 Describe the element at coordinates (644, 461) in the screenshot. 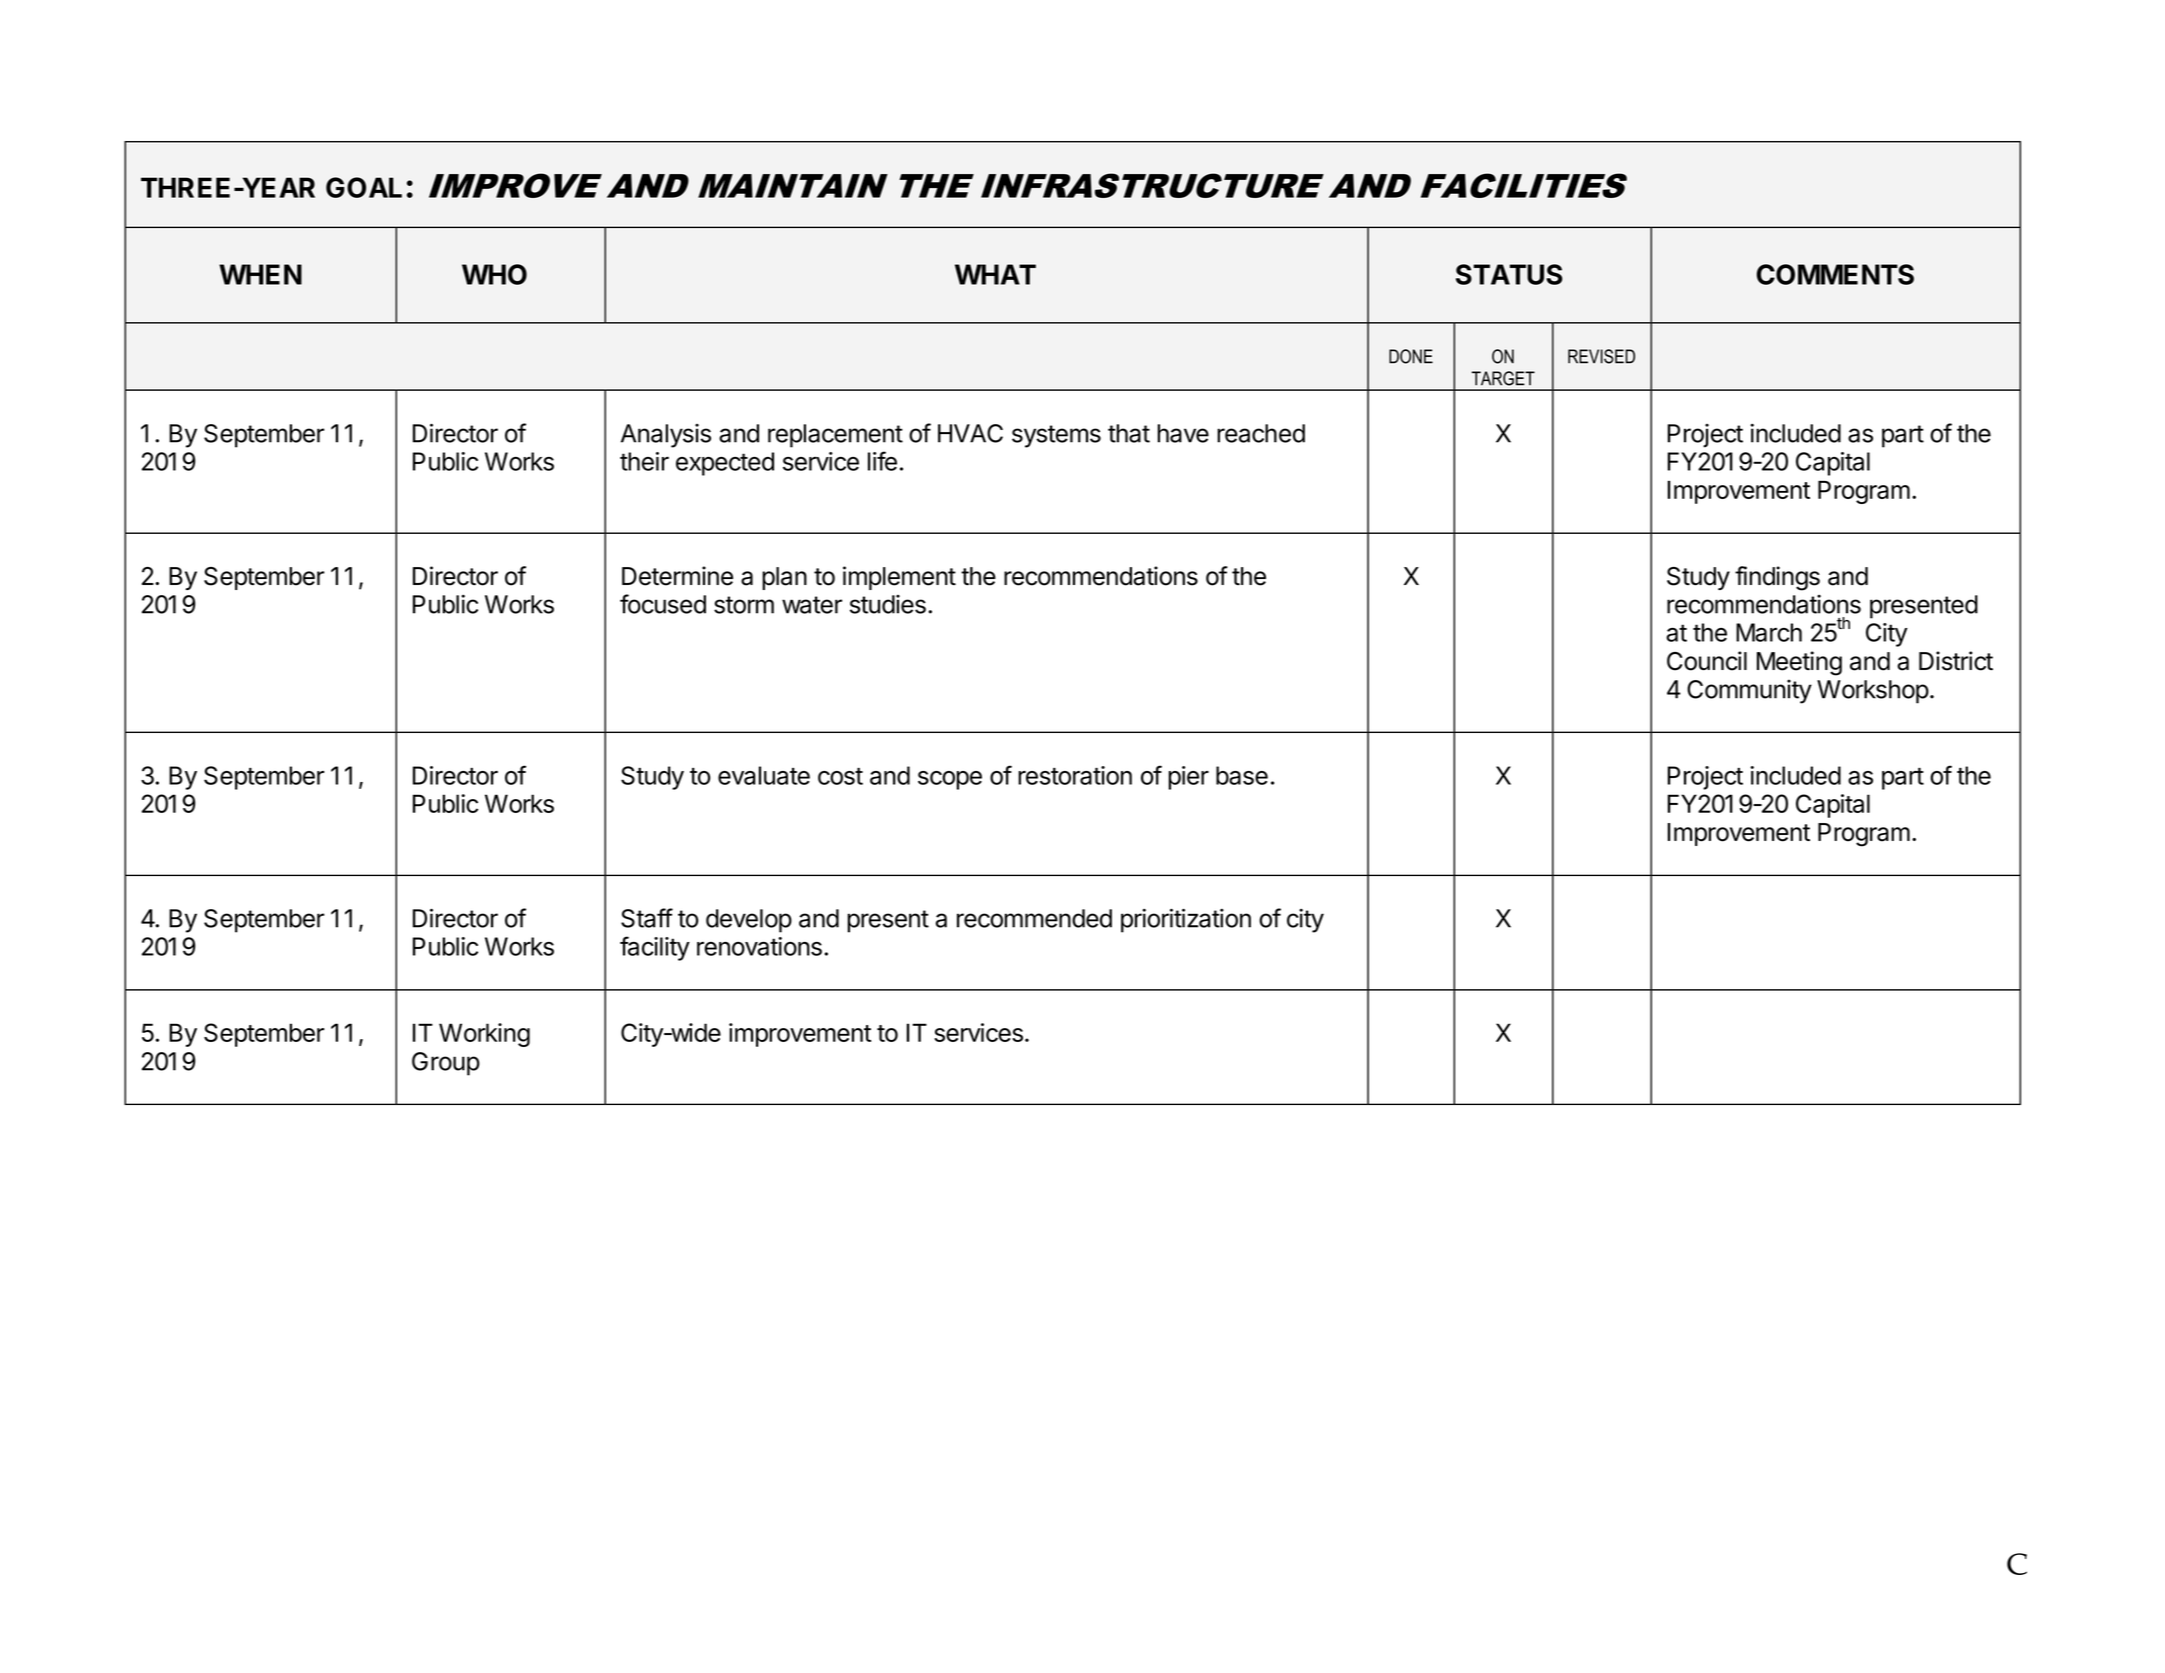

I see `their` at that location.
